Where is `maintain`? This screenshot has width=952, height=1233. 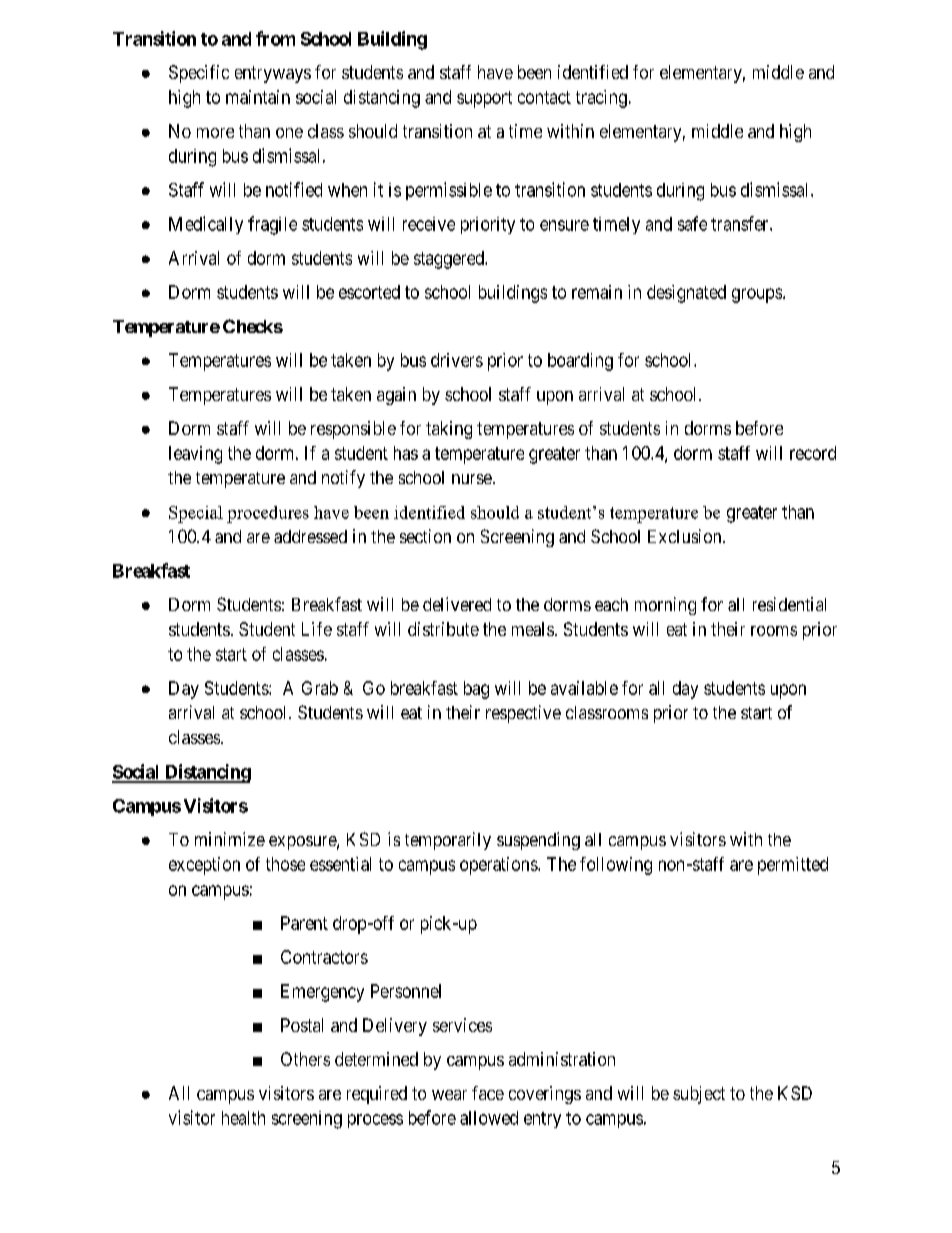
maintain is located at coordinates (258, 97).
